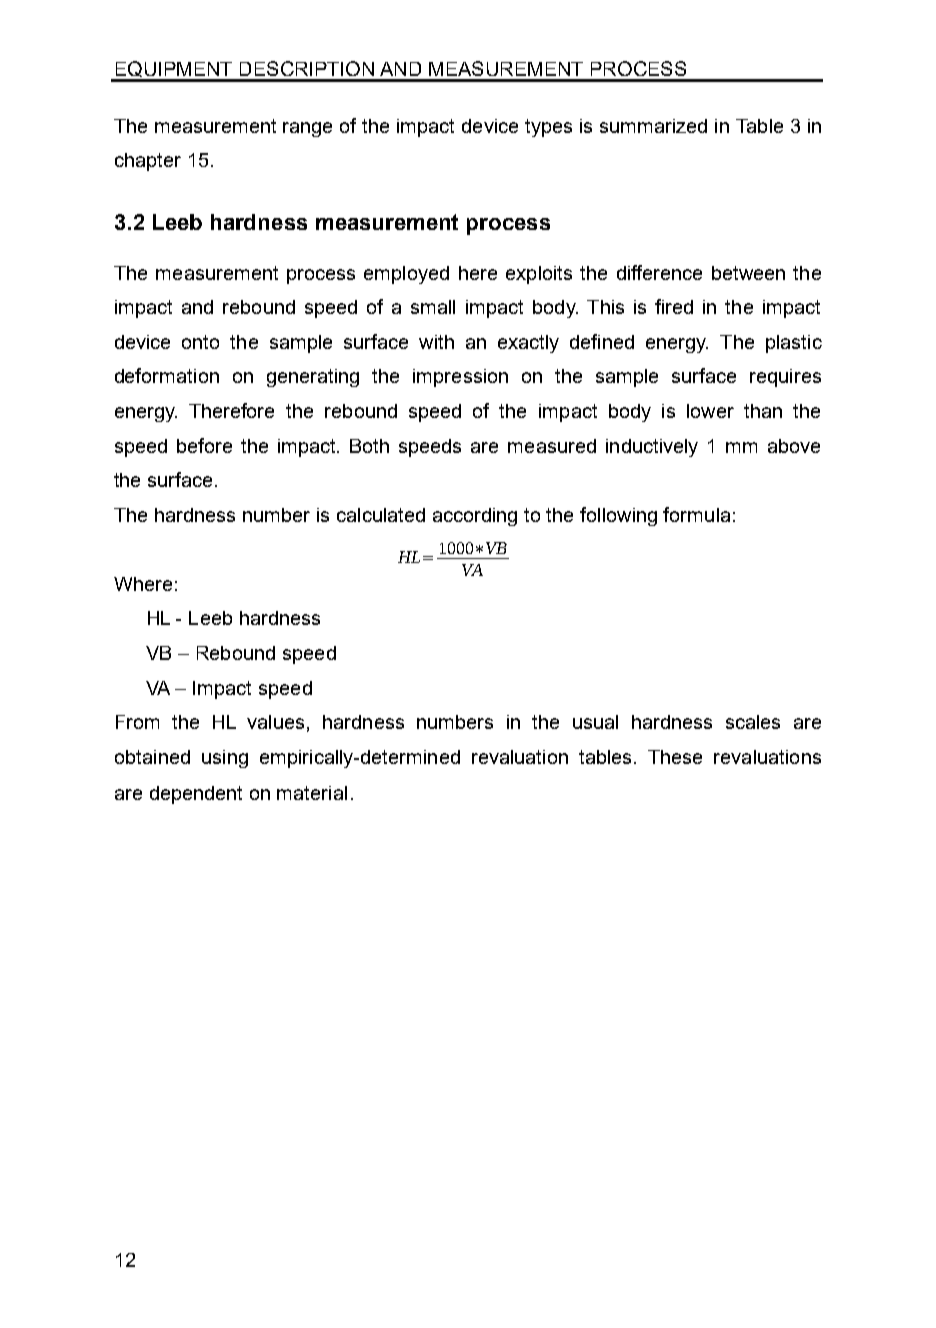 The height and width of the image is (1328, 936). Describe the element at coordinates (225, 759) in the image. I see `using` at that location.
